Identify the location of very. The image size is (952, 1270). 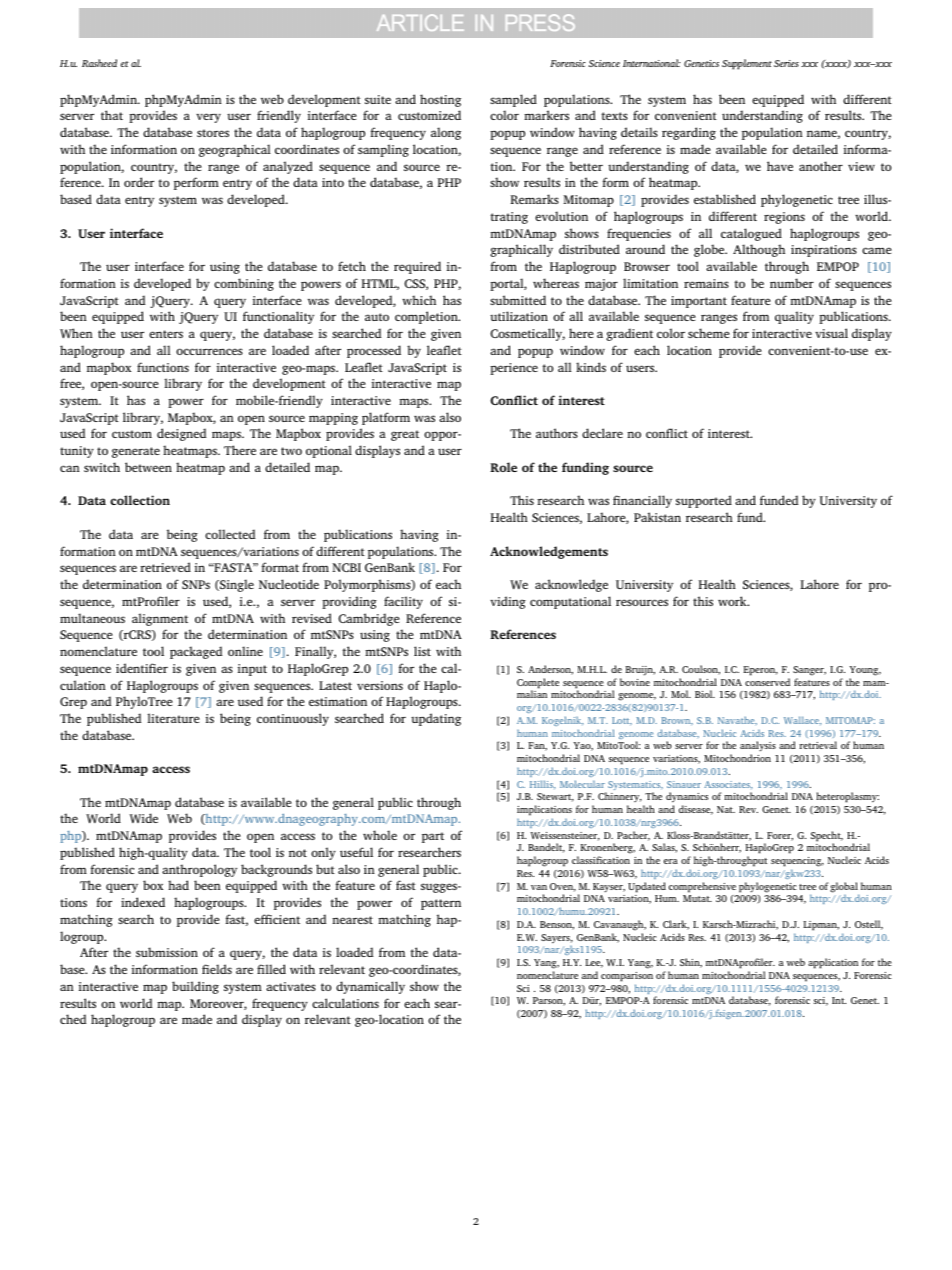
(208, 118).
